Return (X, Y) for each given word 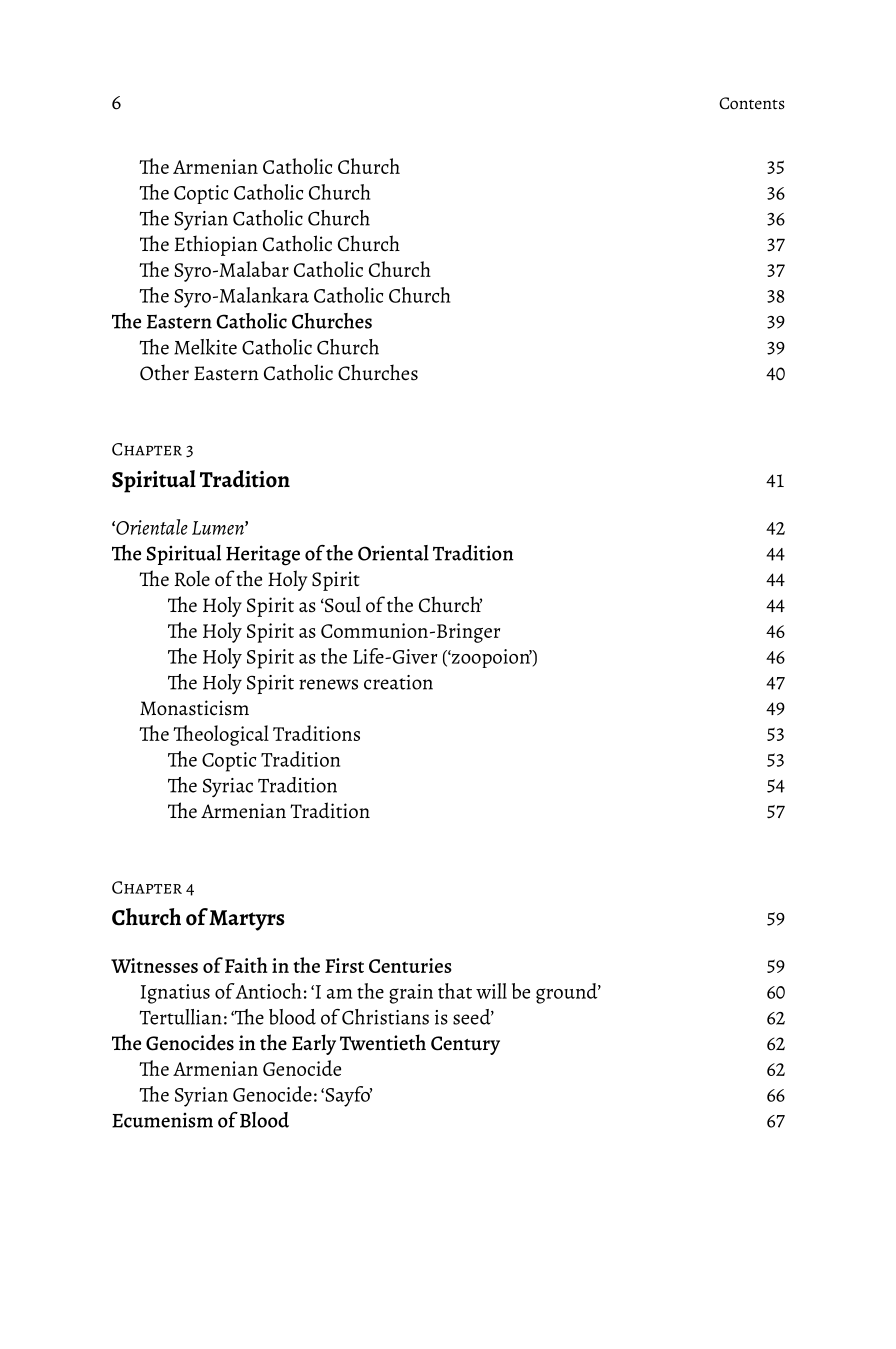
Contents (752, 103)
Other (164, 372)
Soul (342, 604)
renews (328, 684)
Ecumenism (162, 1120)
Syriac (228, 788)
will (491, 991)
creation (398, 682)
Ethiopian (216, 245)
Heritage (263, 555)
